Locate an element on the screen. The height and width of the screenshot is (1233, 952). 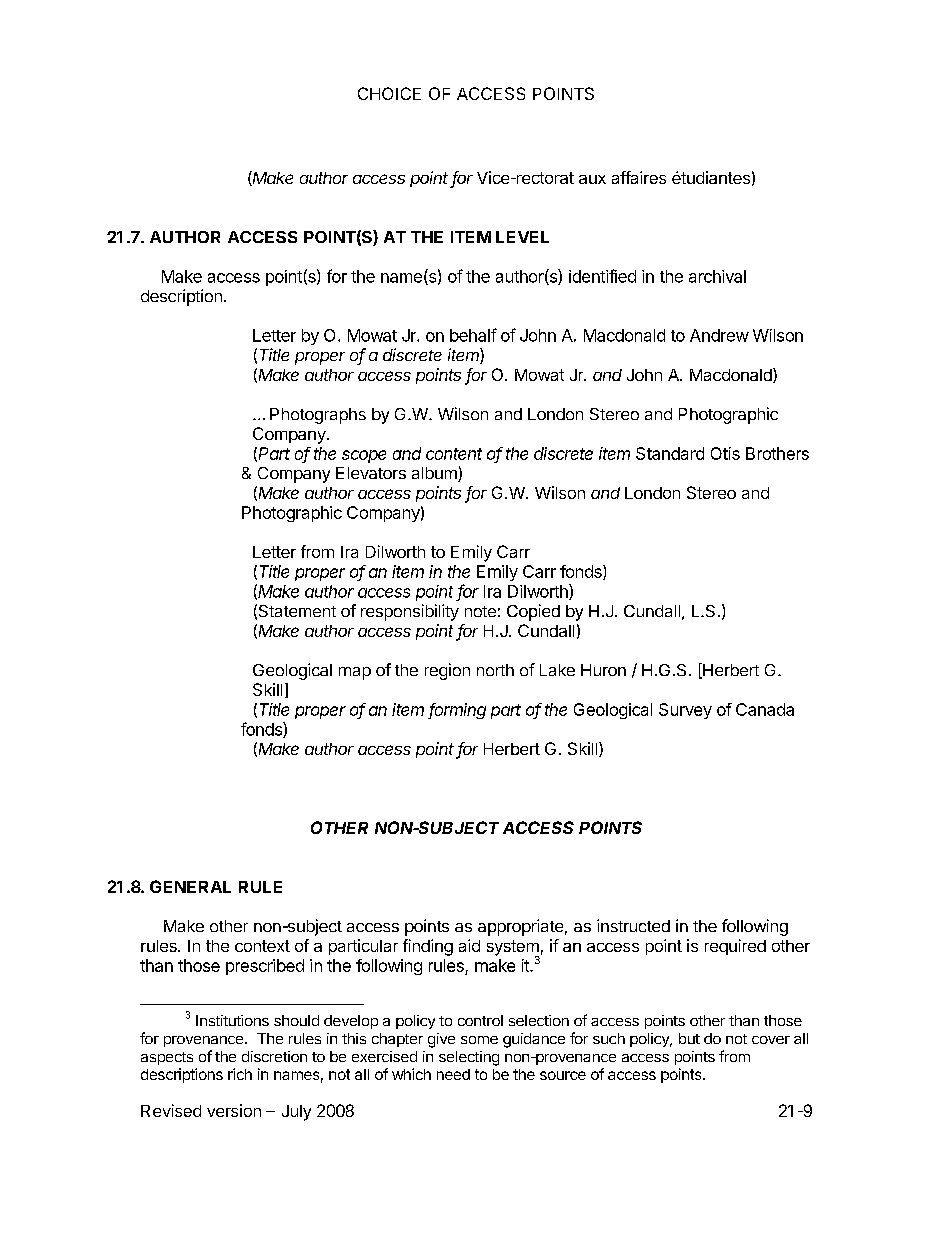
forming is located at coordinates (457, 711).
